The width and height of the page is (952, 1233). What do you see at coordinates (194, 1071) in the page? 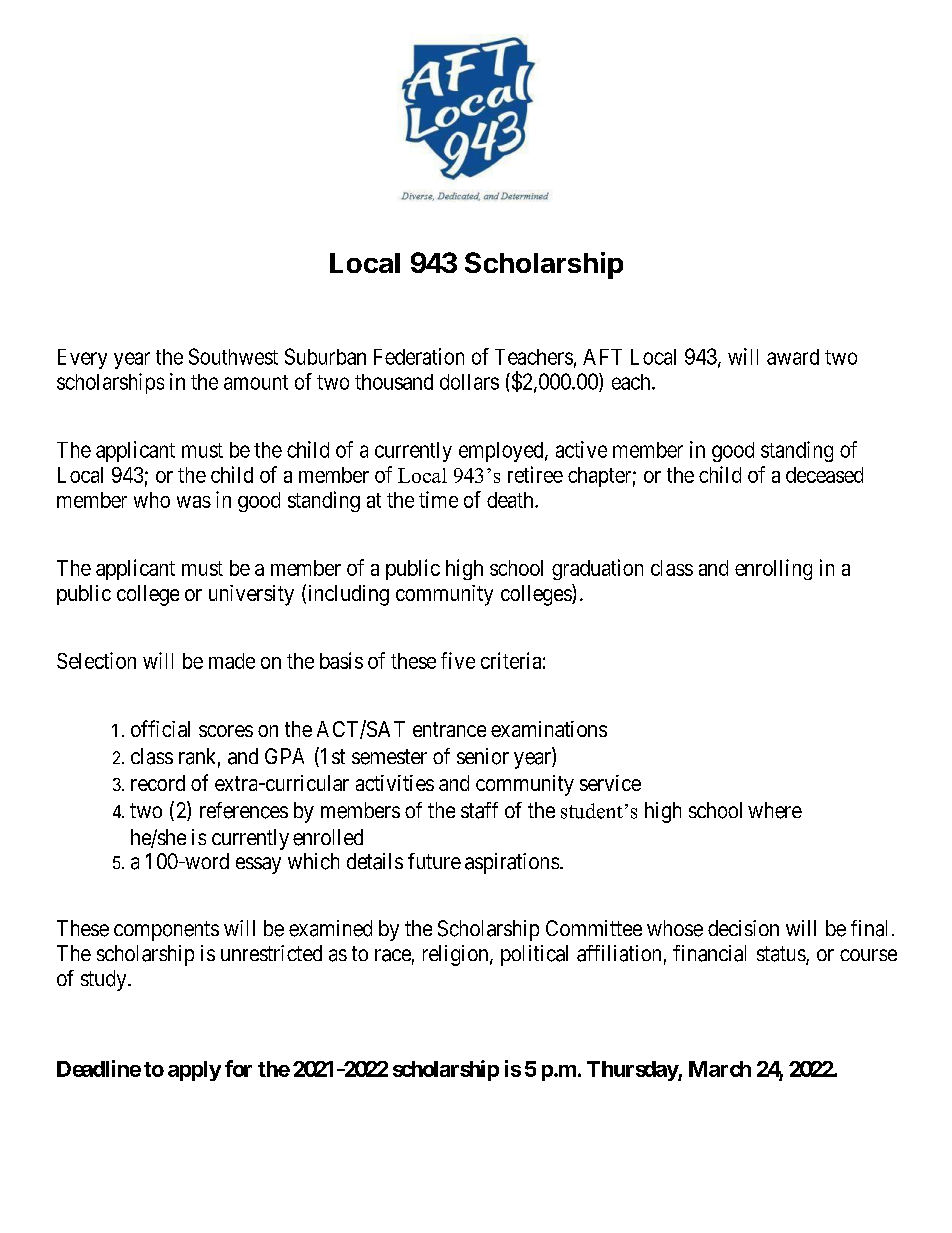
I see `apply` at bounding box center [194, 1071].
